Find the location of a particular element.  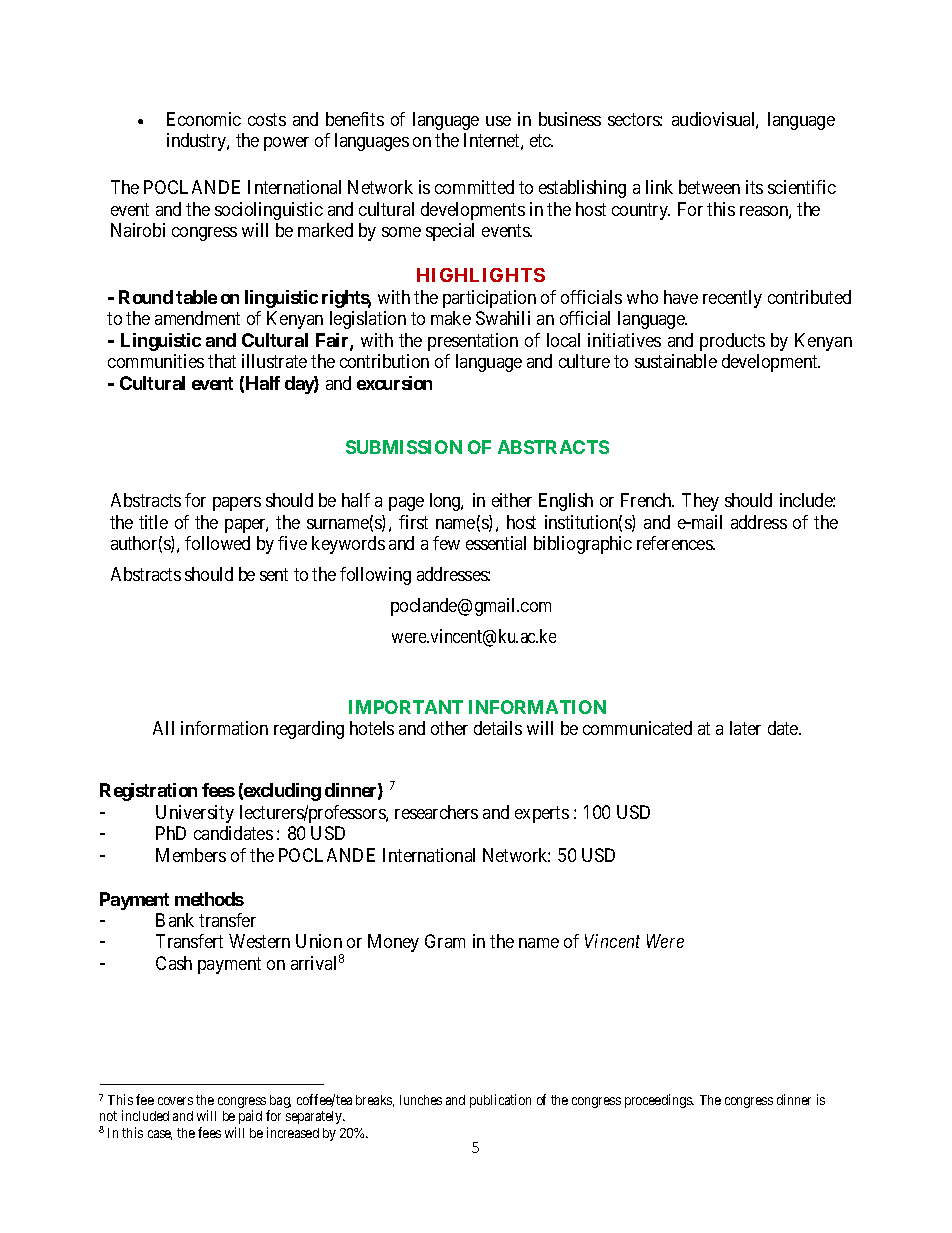

Economic is located at coordinates (204, 119).
